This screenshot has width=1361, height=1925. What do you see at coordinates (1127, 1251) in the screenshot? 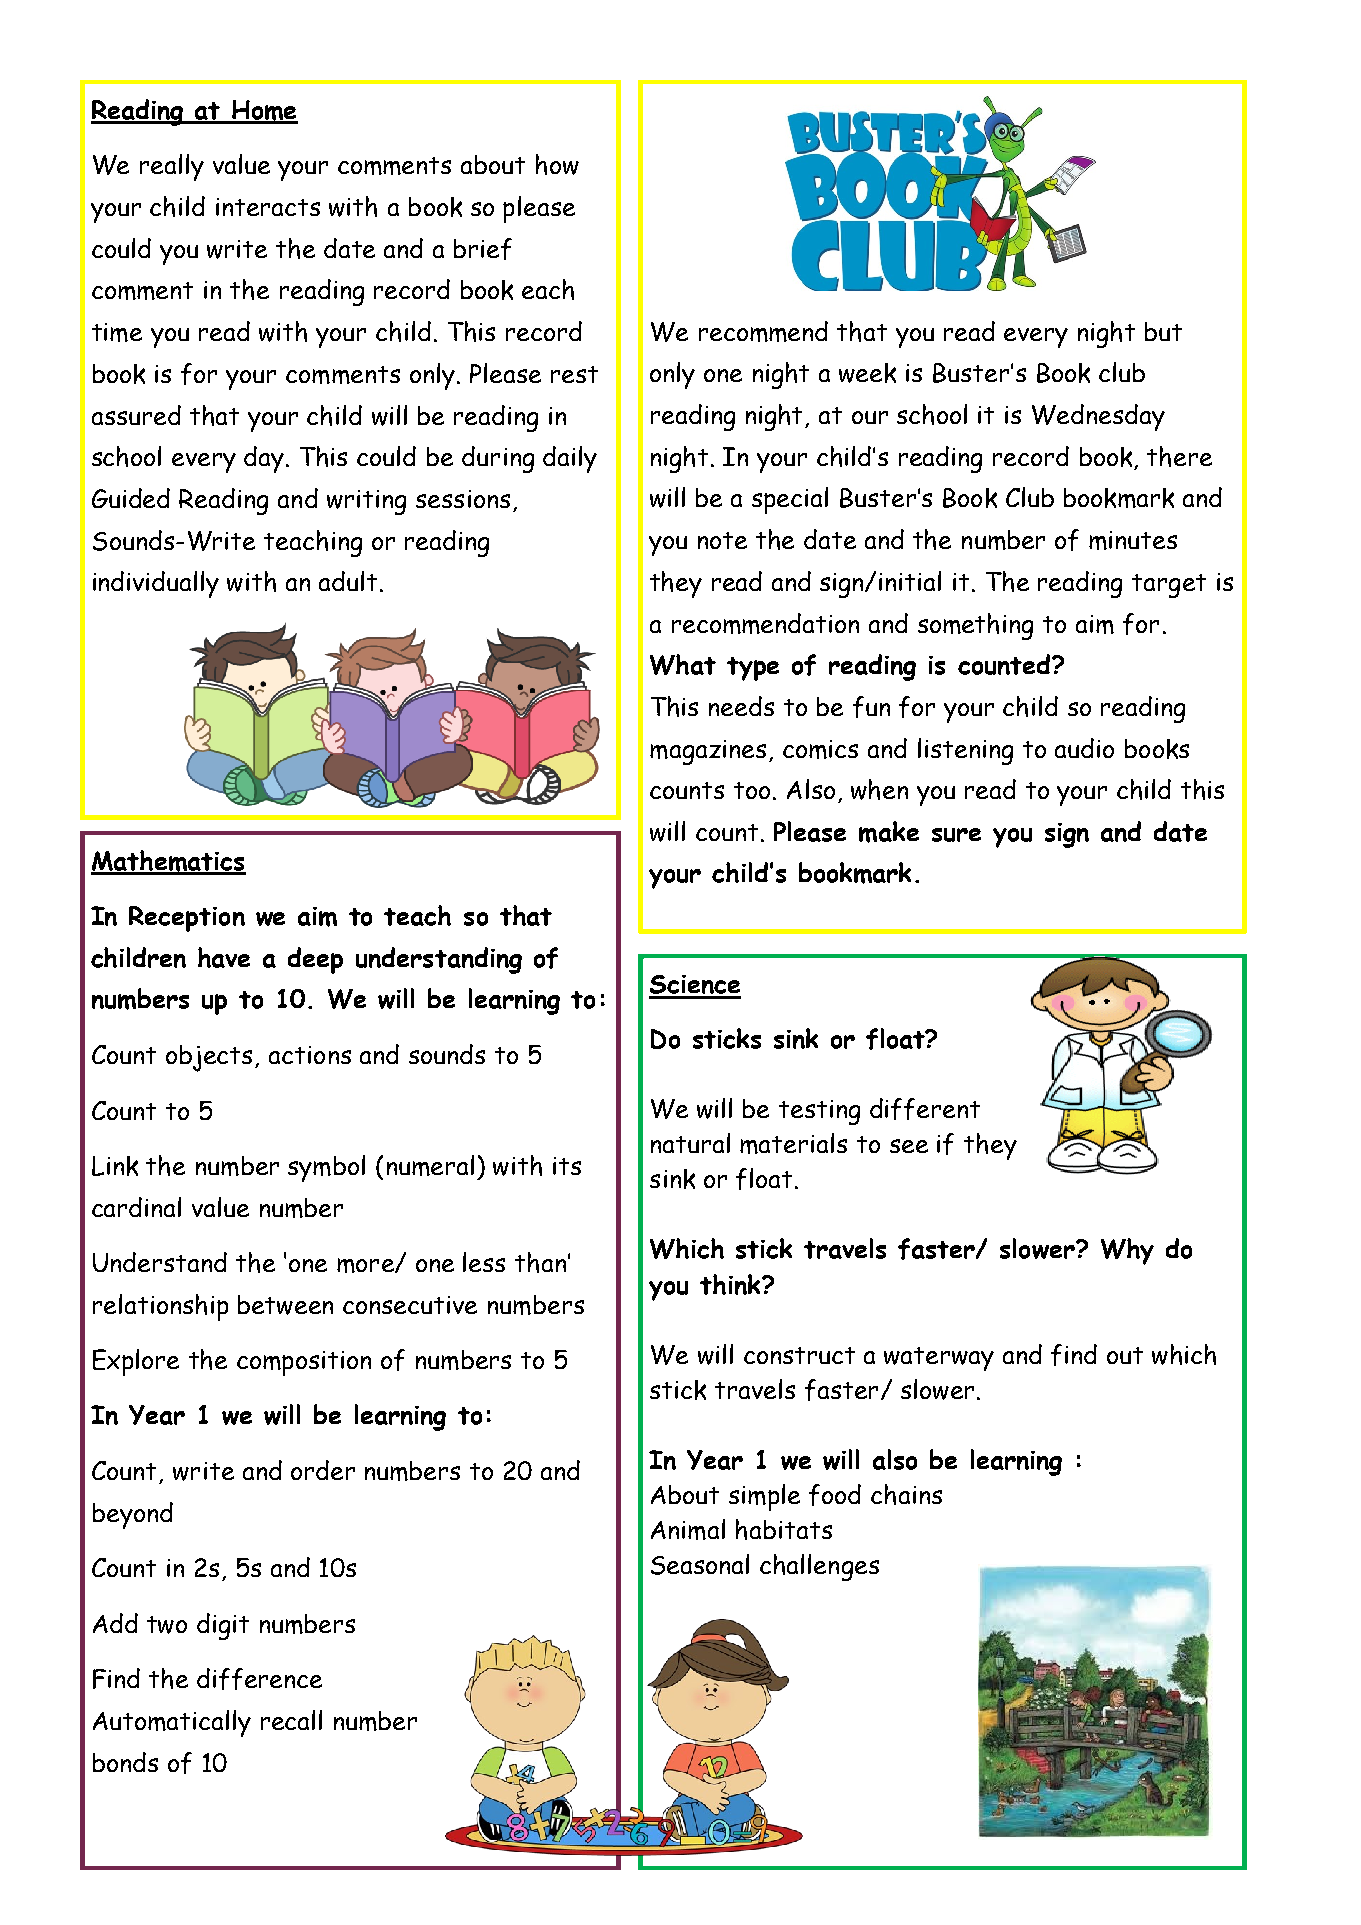
I see `Why` at bounding box center [1127, 1251].
